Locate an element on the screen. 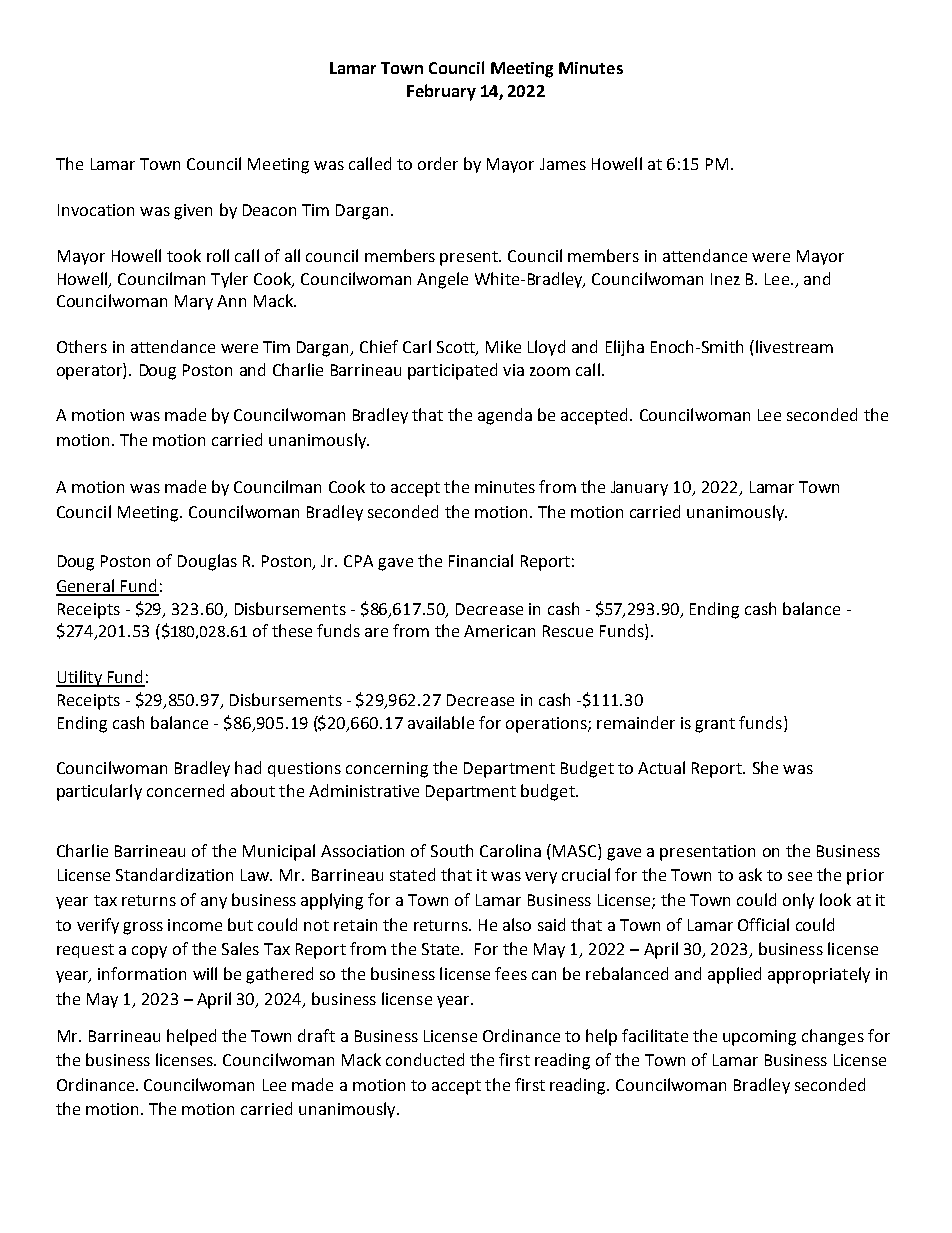 The image size is (952, 1233). Financial is located at coordinates (481, 560).
